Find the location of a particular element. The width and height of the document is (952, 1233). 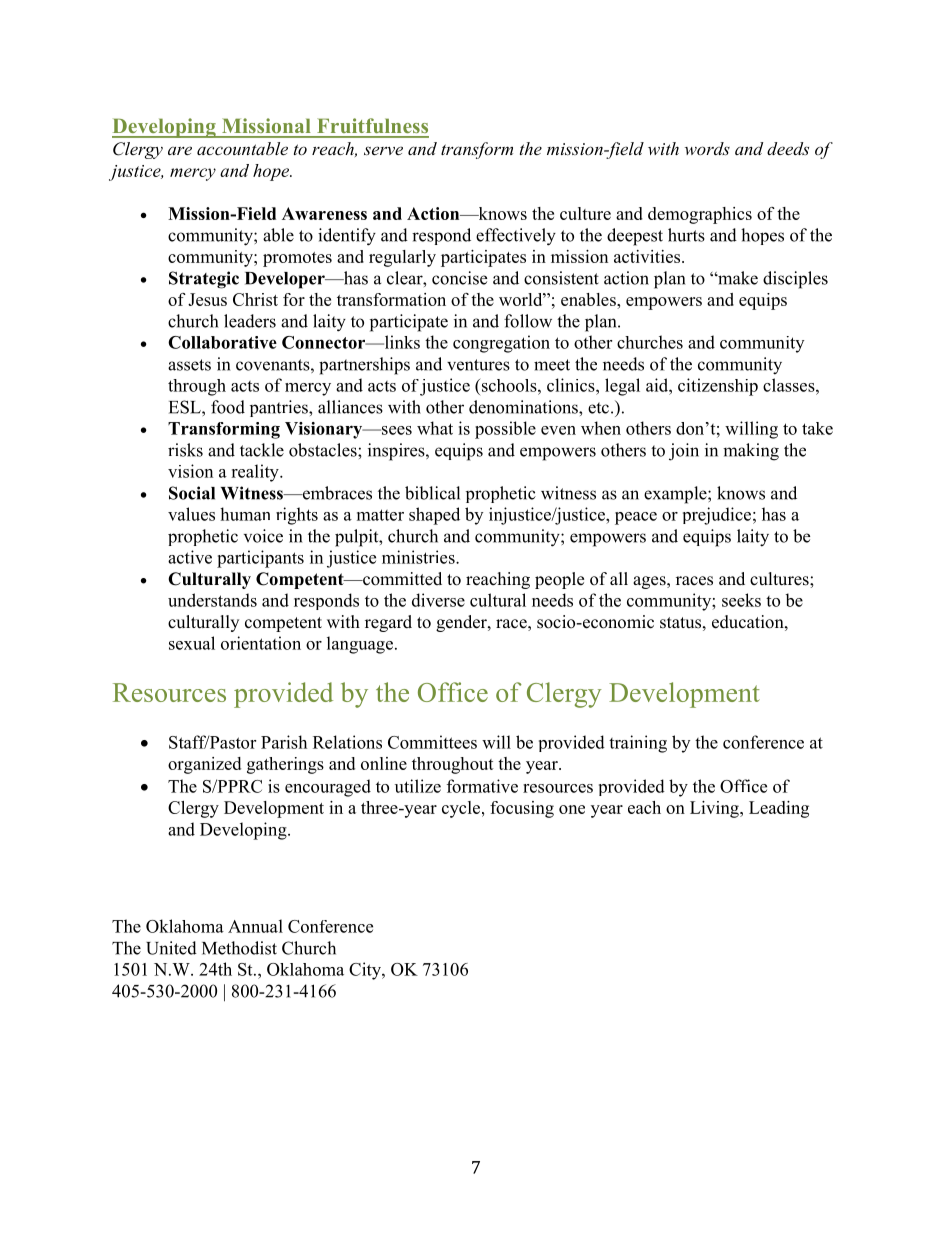

effectively is located at coordinates (516, 237).
